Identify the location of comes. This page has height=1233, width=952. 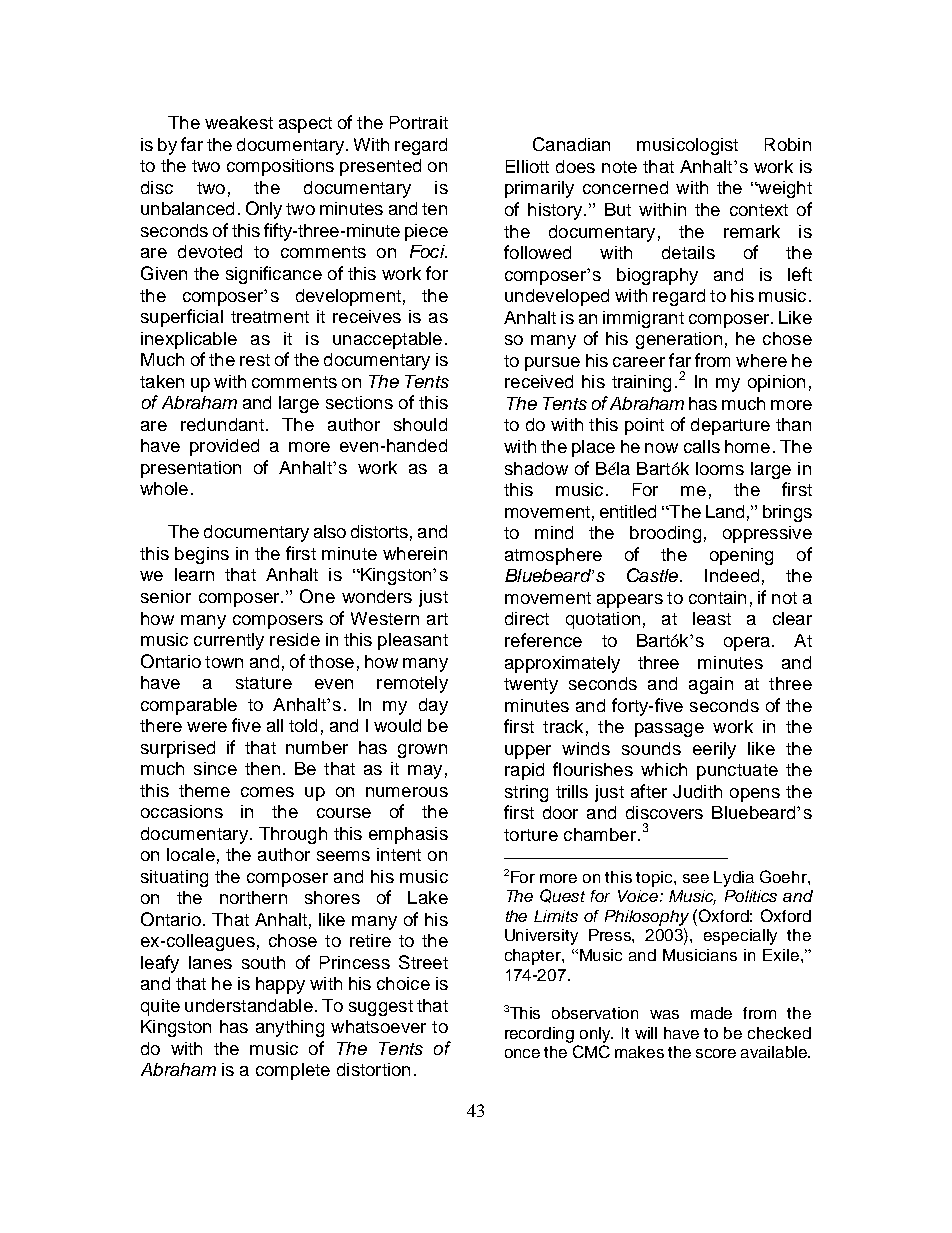
(267, 792).
